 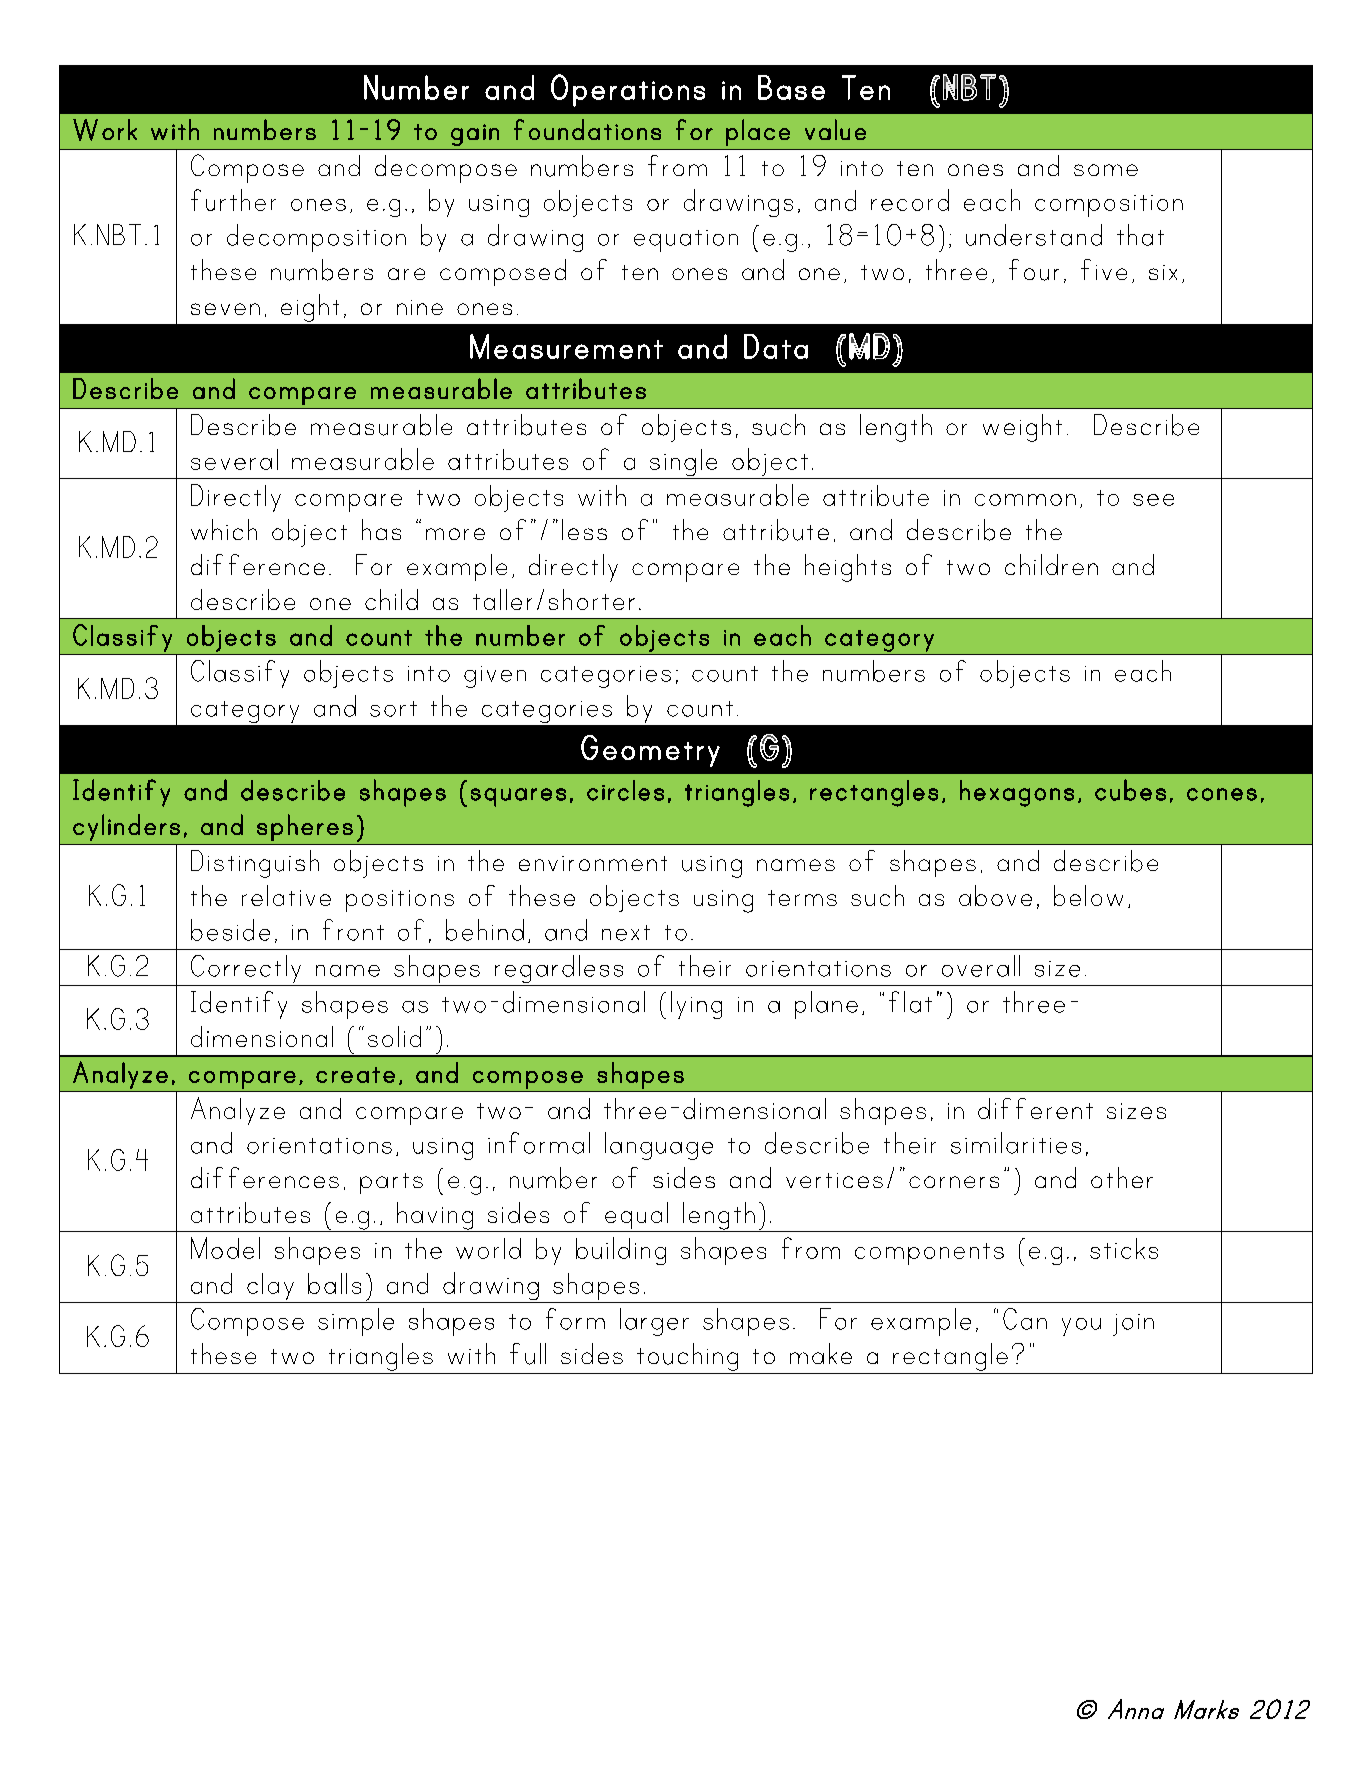 I want to click on several, so click(x=234, y=459).
